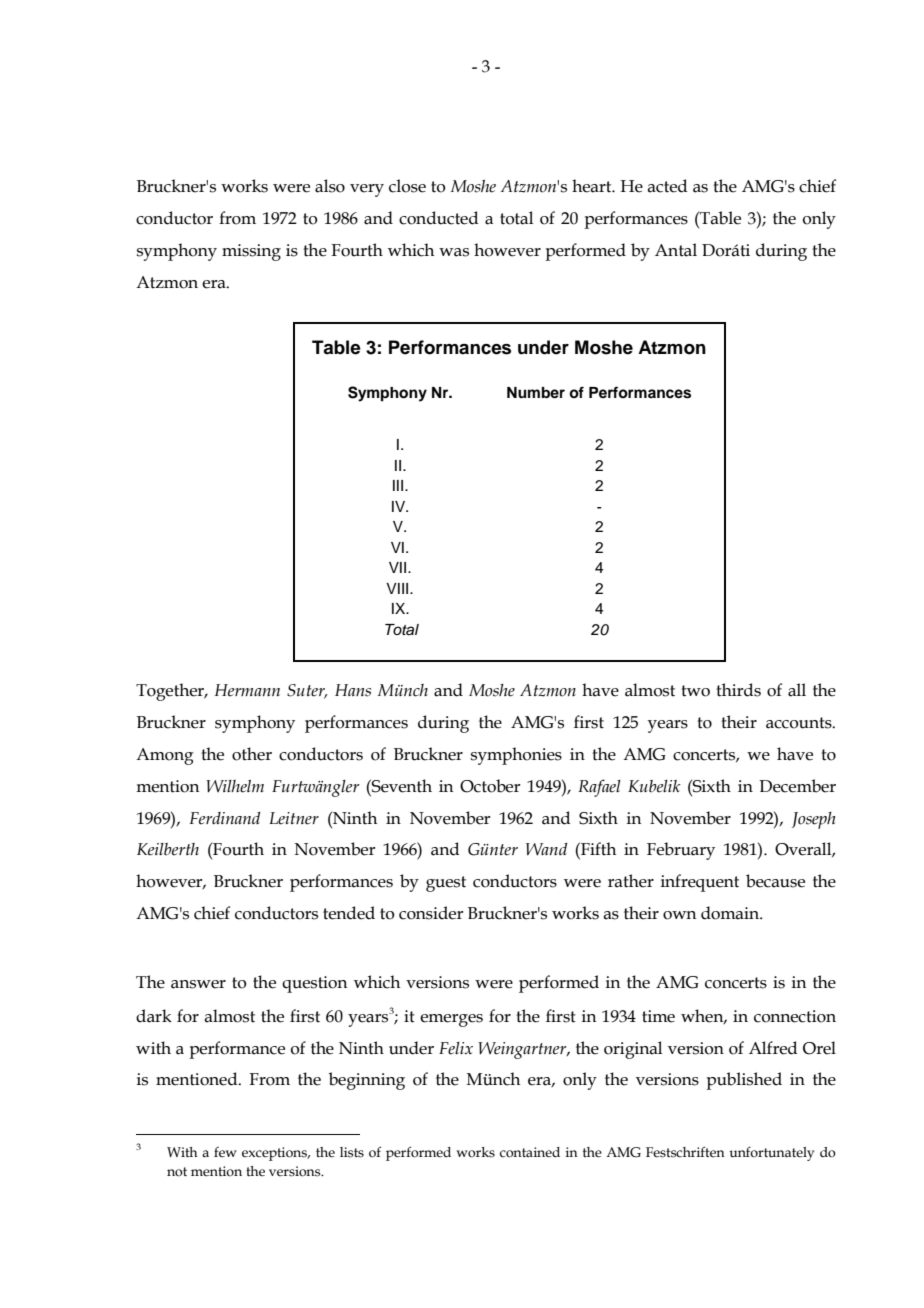 The height and width of the document is (1308, 924). What do you see at coordinates (516, 756) in the document?
I see `symphonies` at bounding box center [516, 756].
